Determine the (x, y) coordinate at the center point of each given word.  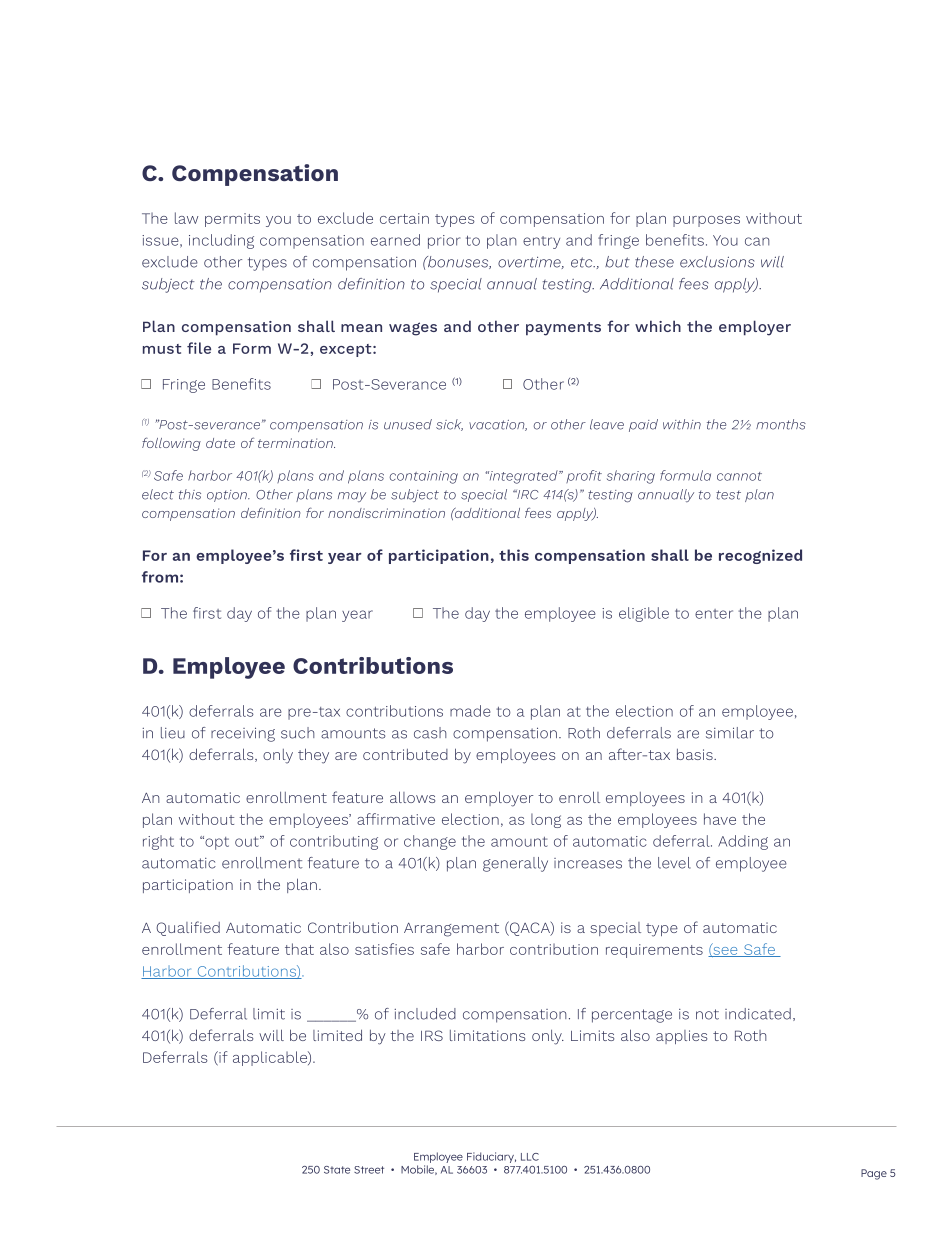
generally (515, 864)
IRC (526, 495)
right (158, 842)
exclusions (717, 262)
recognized (760, 556)
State (337, 1170)
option (228, 496)
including (221, 241)
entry (541, 242)
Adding (743, 842)
